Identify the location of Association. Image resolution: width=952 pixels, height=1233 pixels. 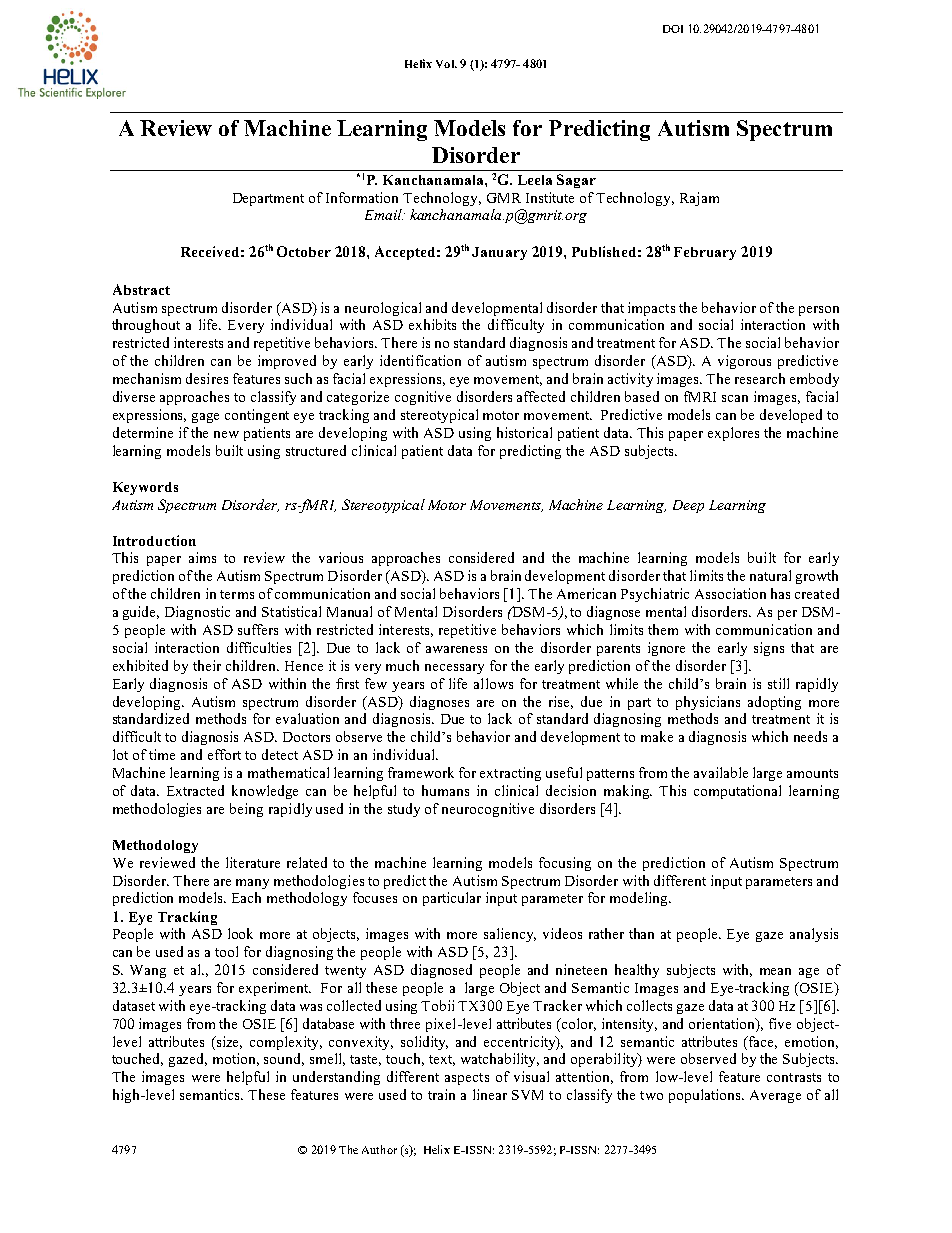
(730, 593).
